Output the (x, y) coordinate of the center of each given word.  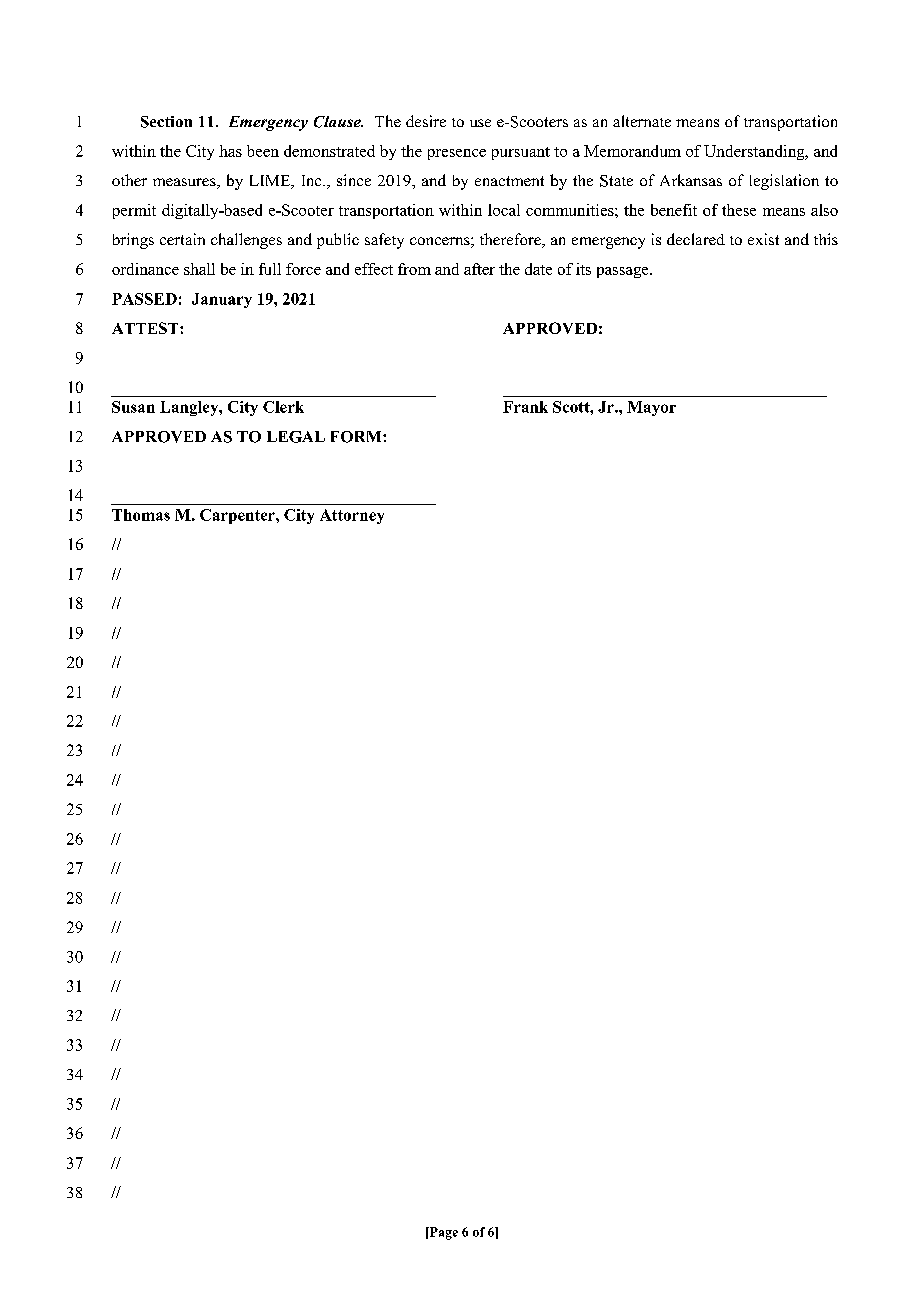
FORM (357, 437)
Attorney (352, 516)
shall (199, 269)
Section (166, 122)
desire (426, 121)
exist (763, 239)
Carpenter (238, 516)
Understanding (755, 152)
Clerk (283, 407)
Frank (525, 407)
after (479, 269)
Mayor (651, 408)
